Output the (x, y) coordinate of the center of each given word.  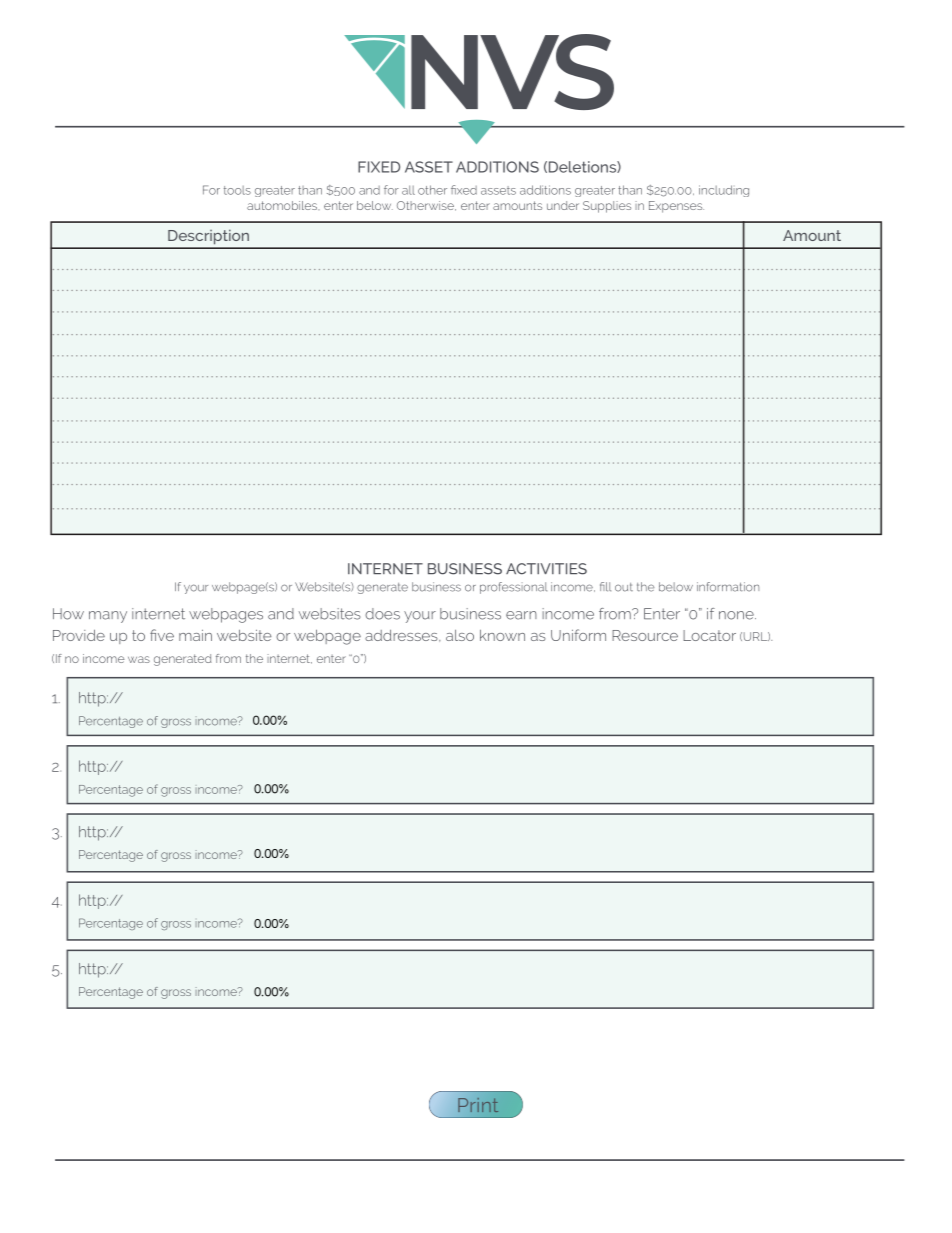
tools (237, 190)
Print (478, 1105)
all (408, 190)
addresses (402, 636)
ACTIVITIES (546, 569)
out (624, 587)
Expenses (676, 207)
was (139, 659)
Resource (645, 635)
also (460, 635)
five (162, 635)
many (108, 617)
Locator (709, 635)
